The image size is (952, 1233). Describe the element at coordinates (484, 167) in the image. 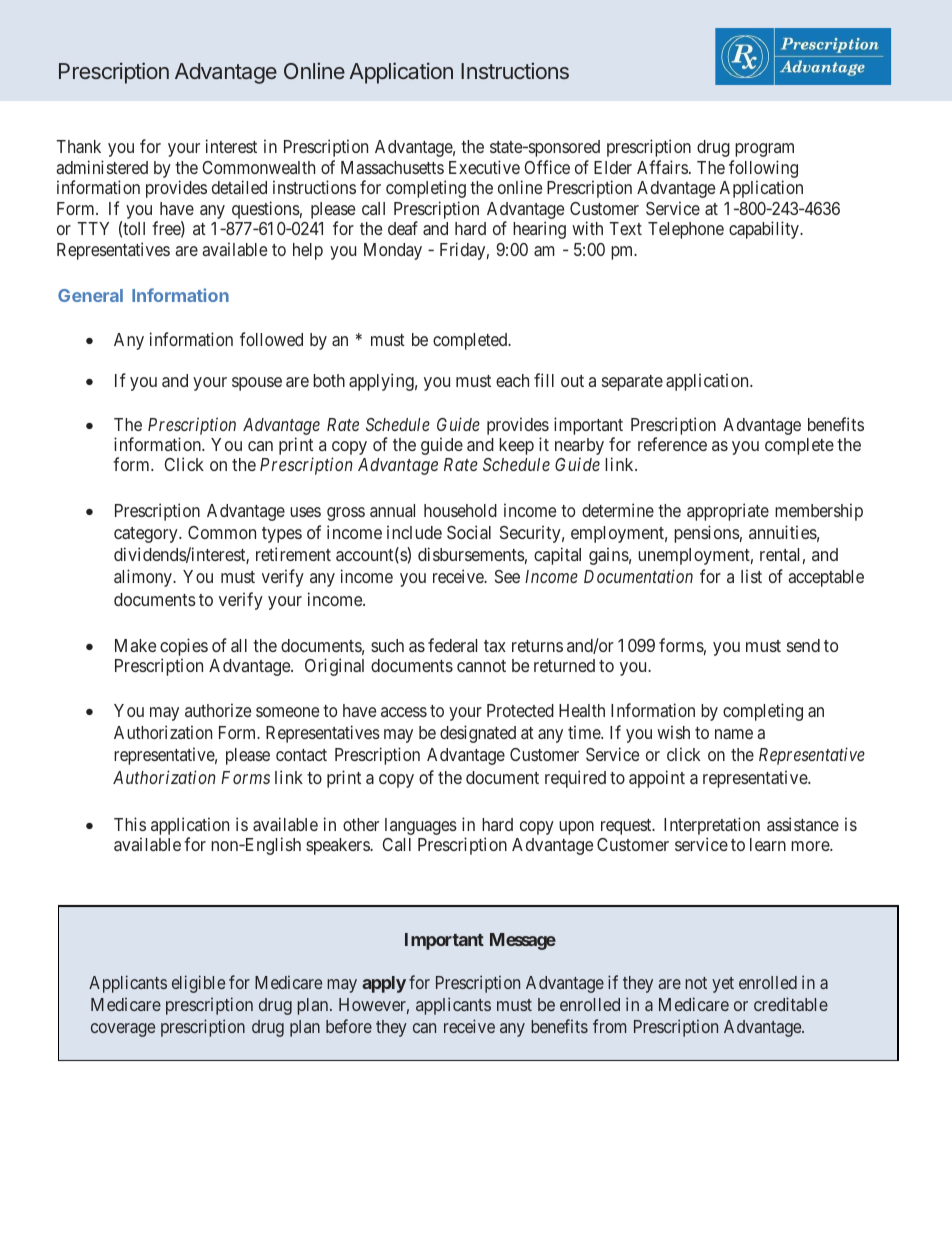

I see `Executive` at that location.
